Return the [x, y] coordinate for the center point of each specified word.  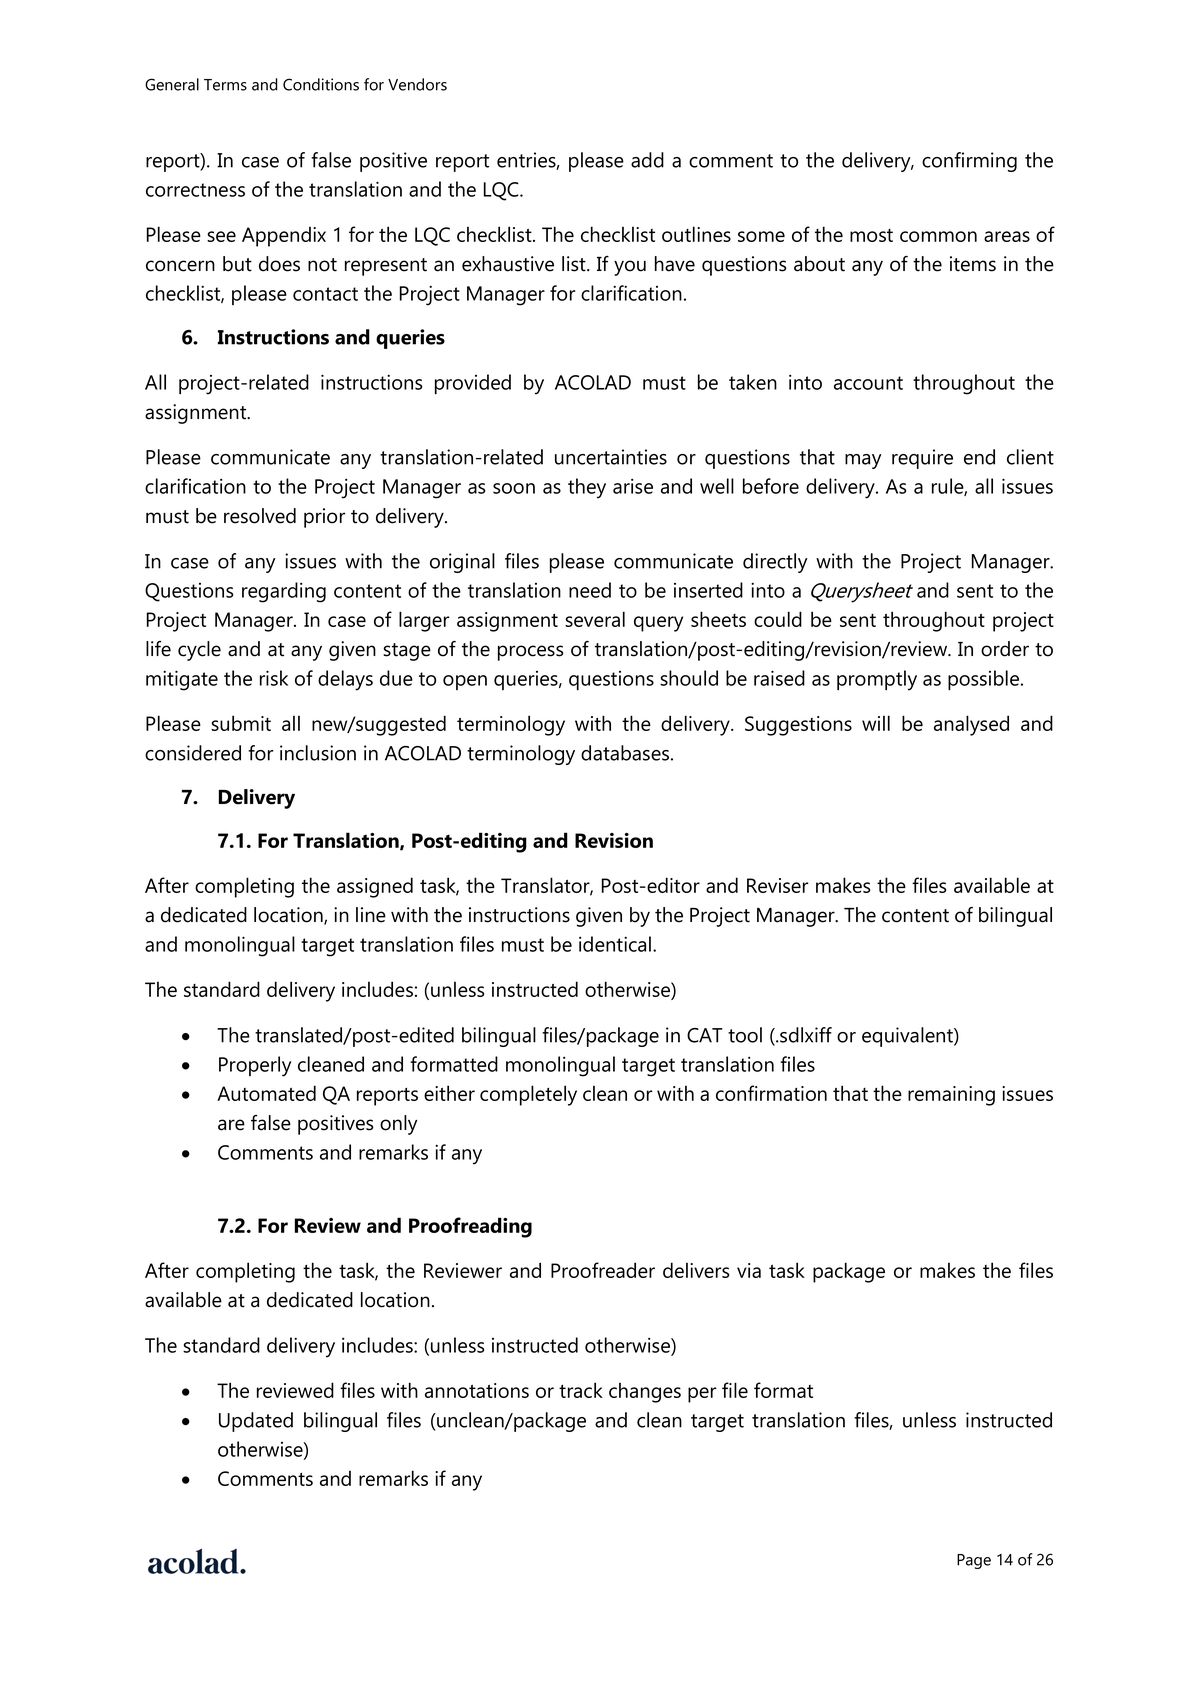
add [647, 160]
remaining [951, 1096]
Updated [256, 1422]
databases [625, 753]
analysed [971, 725]
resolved [260, 516]
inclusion [318, 753]
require [922, 459]
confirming [969, 162]
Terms [225, 85]
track [581, 1390]
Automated [266, 1093]
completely [528, 1095]
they [587, 488]
